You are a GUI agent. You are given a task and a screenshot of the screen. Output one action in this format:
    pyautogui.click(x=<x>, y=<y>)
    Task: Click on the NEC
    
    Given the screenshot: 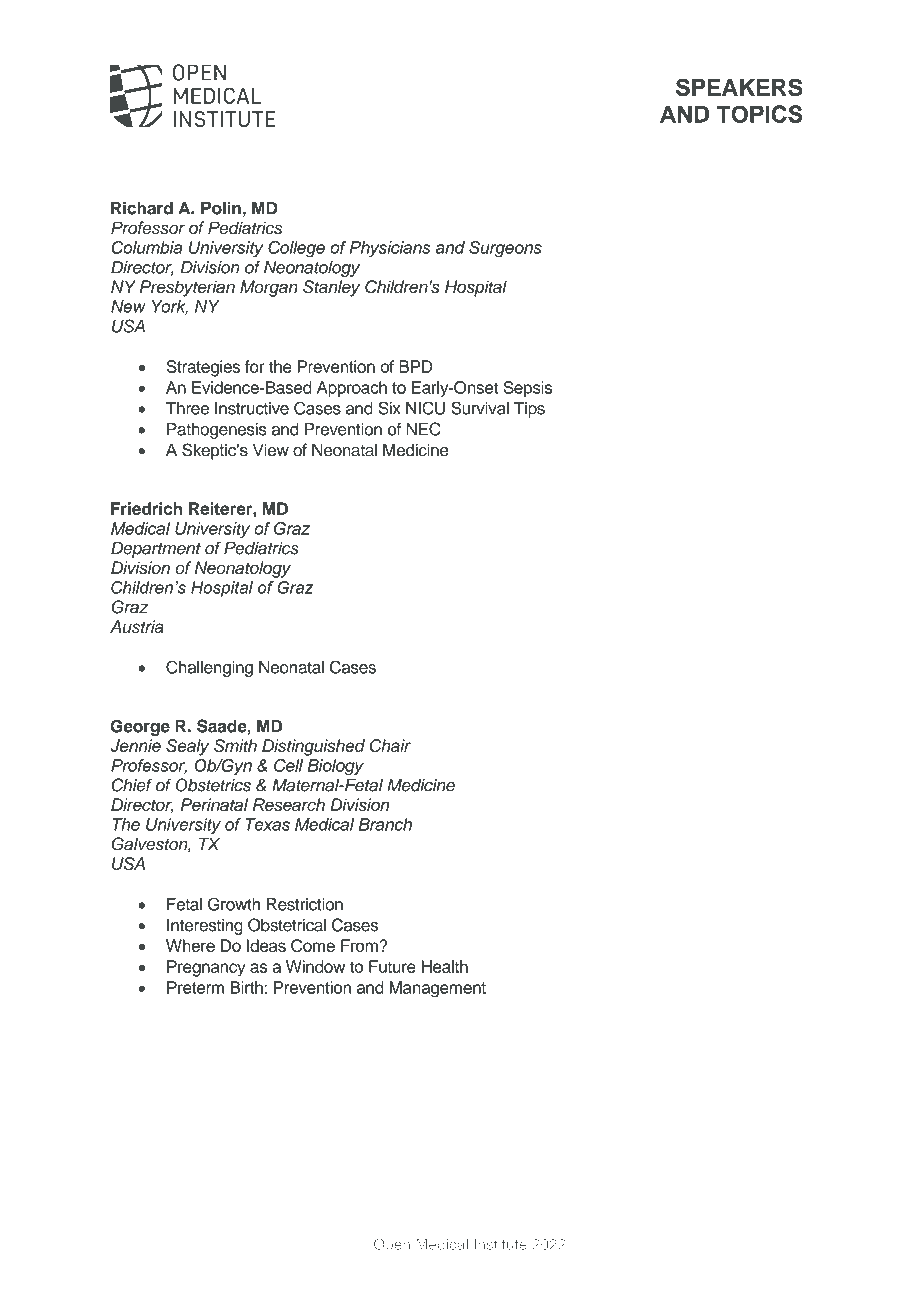 What is the action you would take?
    pyautogui.click(x=423, y=429)
